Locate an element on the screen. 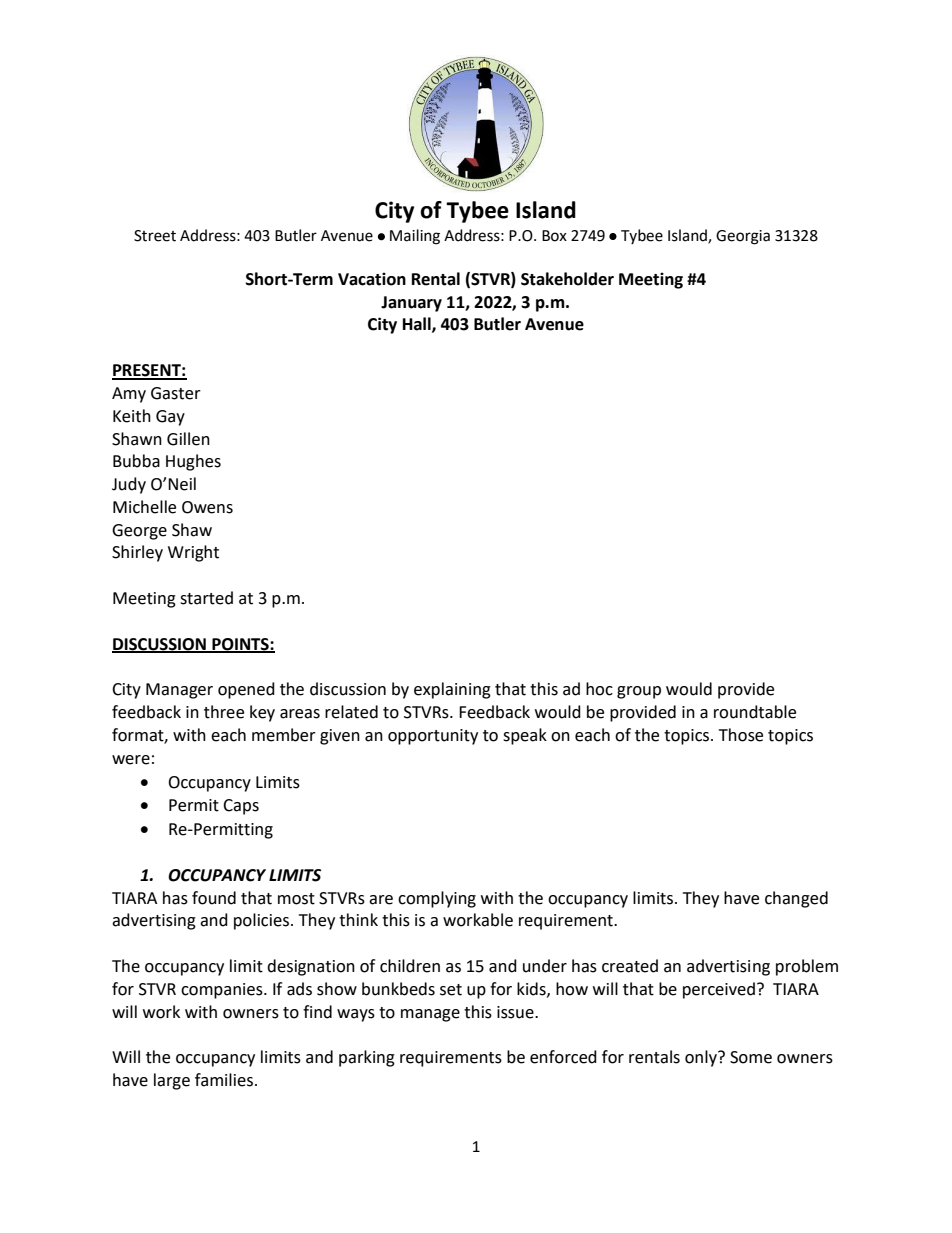 Image resolution: width=952 pixels, height=1233 pixels. Owens is located at coordinates (207, 507).
